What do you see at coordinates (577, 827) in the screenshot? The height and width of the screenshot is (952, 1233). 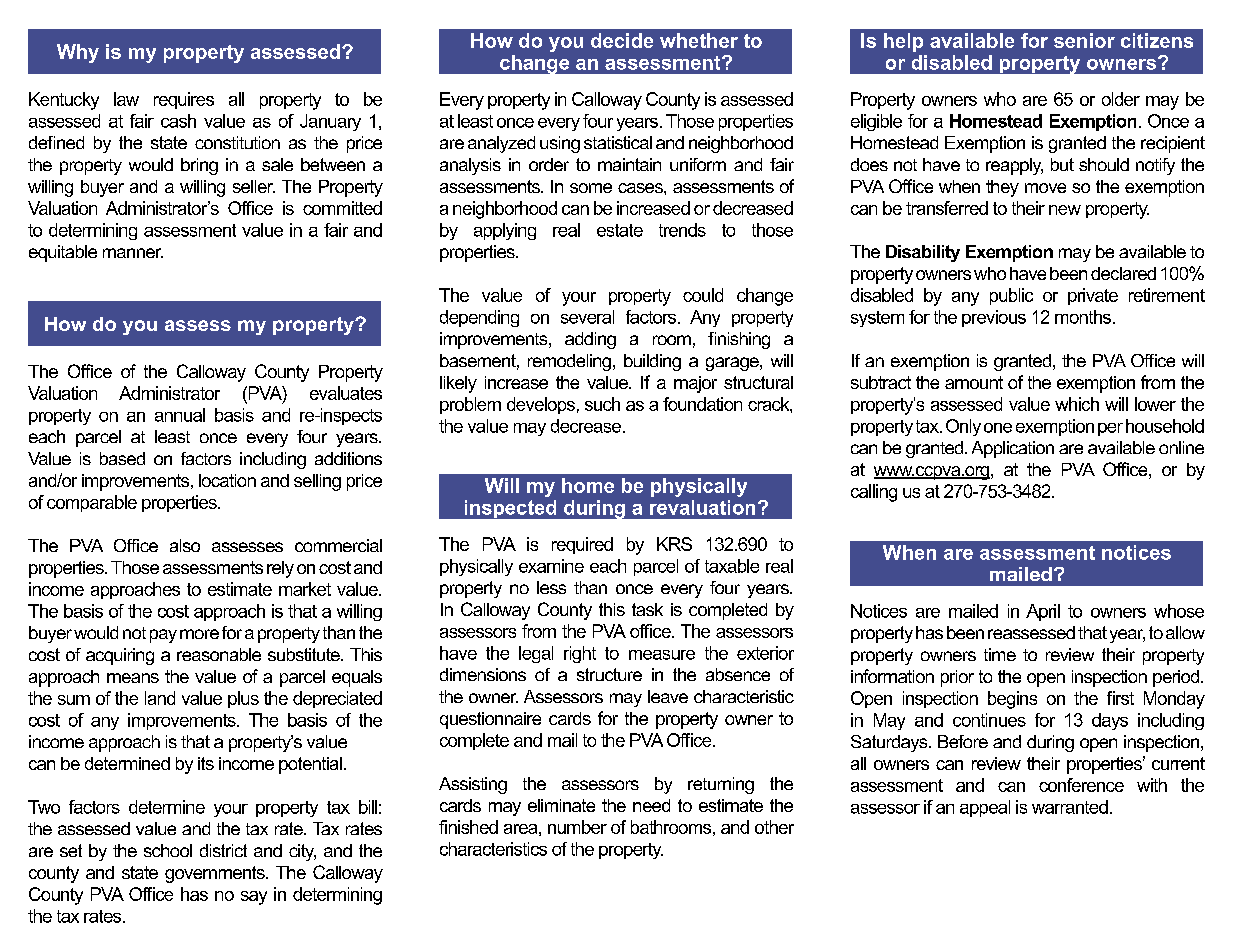 I see `number` at bounding box center [577, 827].
